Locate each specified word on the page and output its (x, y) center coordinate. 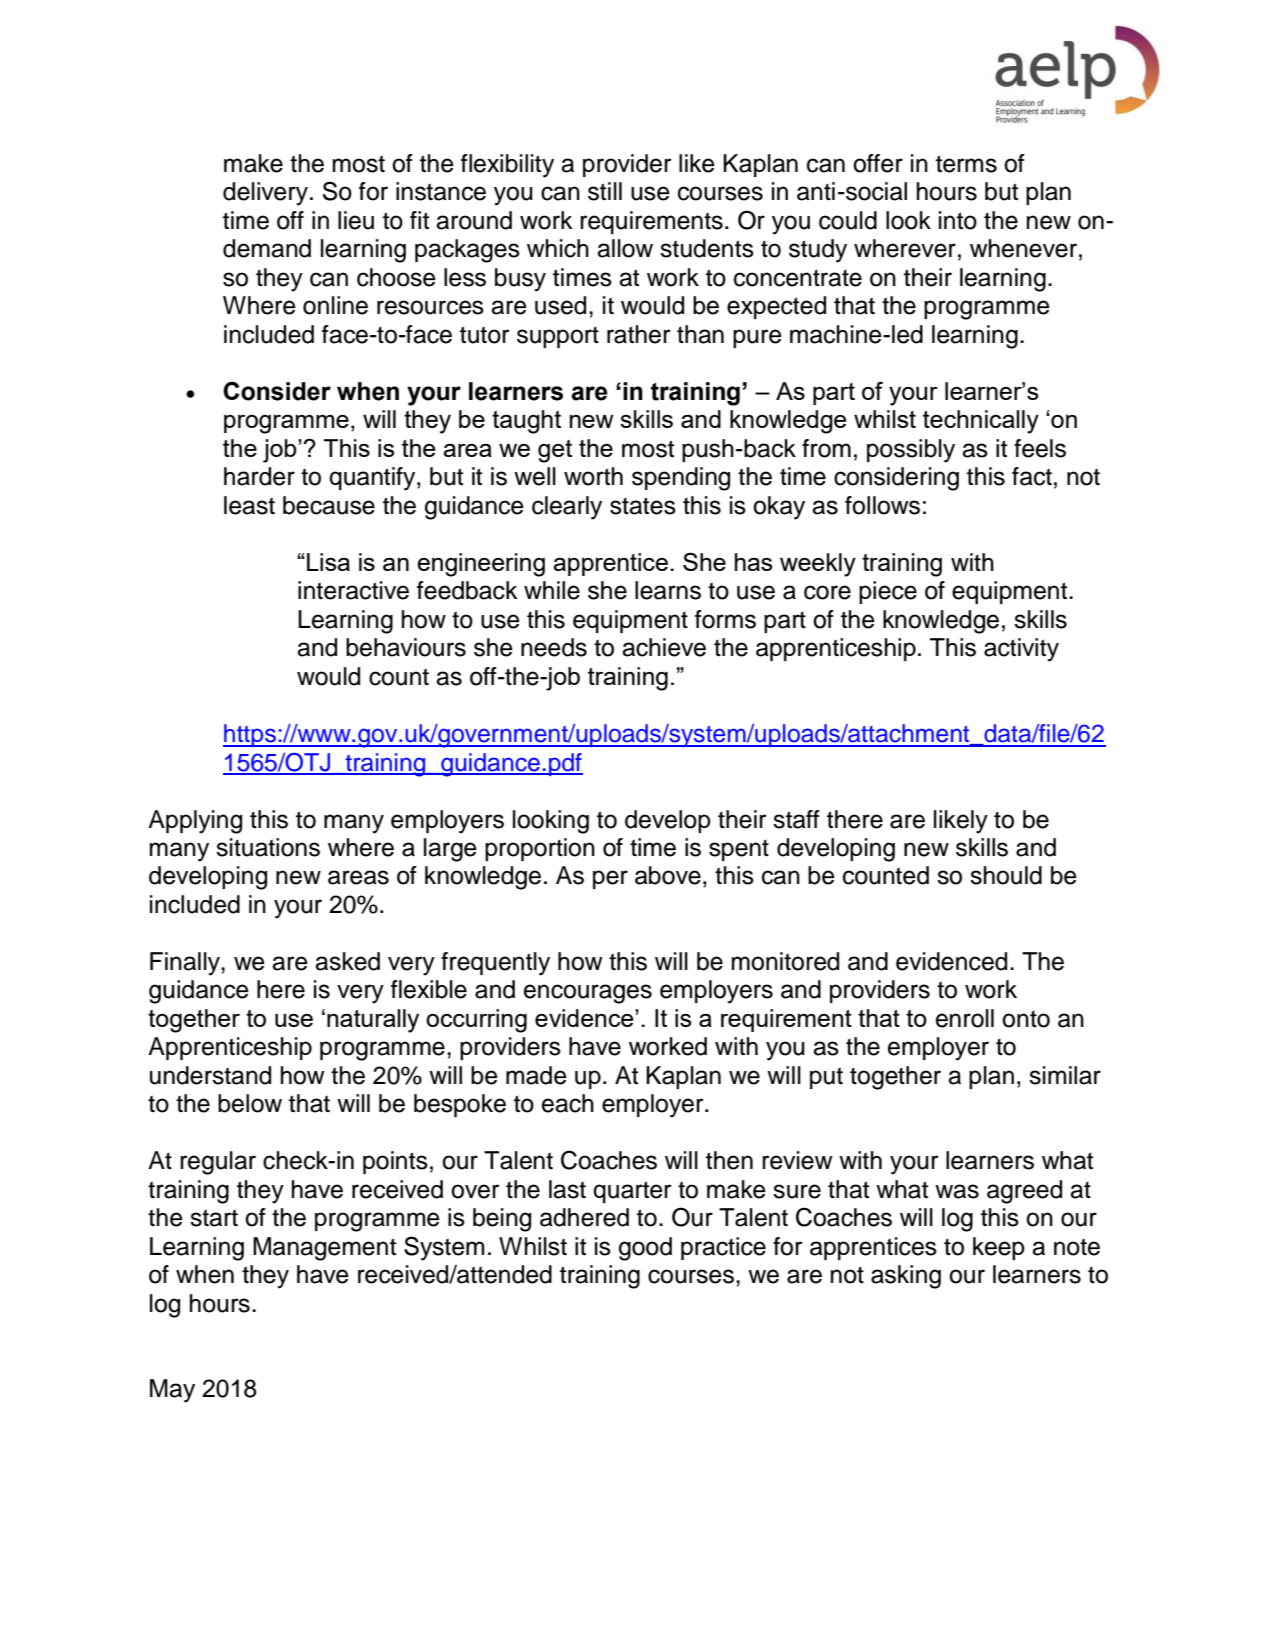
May (172, 1391)
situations (268, 847)
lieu (356, 220)
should (1006, 875)
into (958, 220)
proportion (540, 849)
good (645, 1249)
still (605, 191)
